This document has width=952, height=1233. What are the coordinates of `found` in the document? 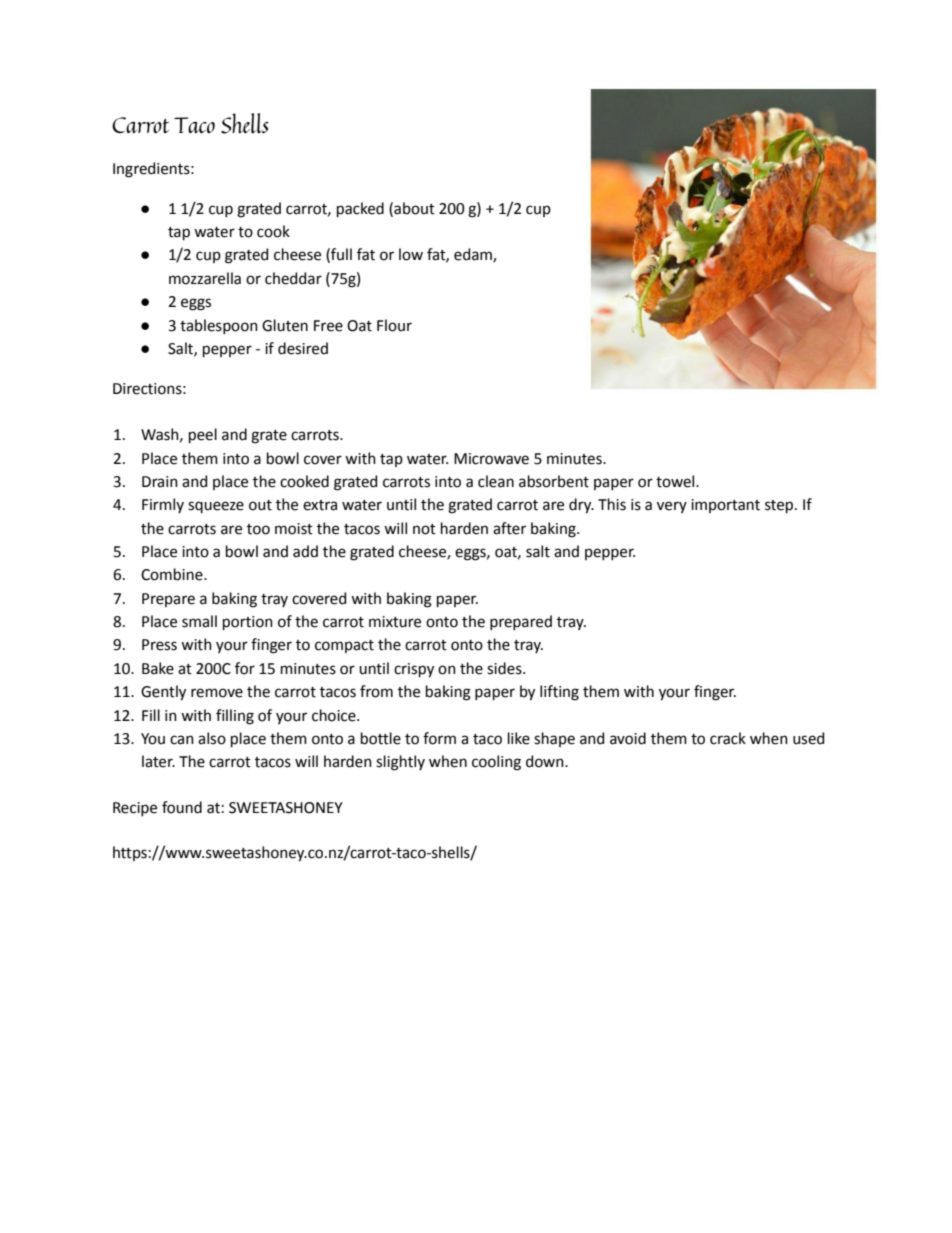 It's located at (182, 807).
